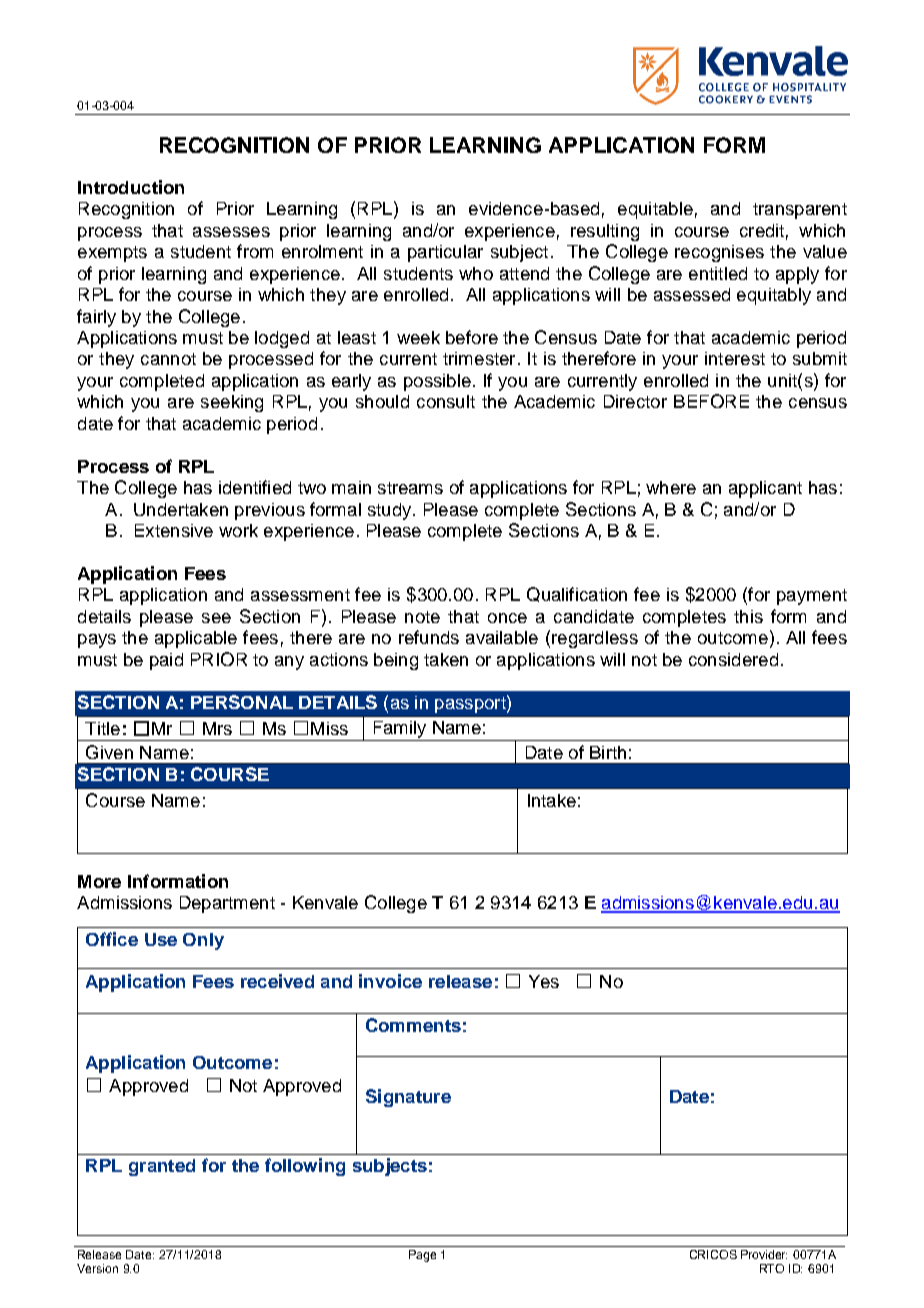  What do you see at coordinates (255, 487) in the screenshot?
I see `identified` at bounding box center [255, 487].
